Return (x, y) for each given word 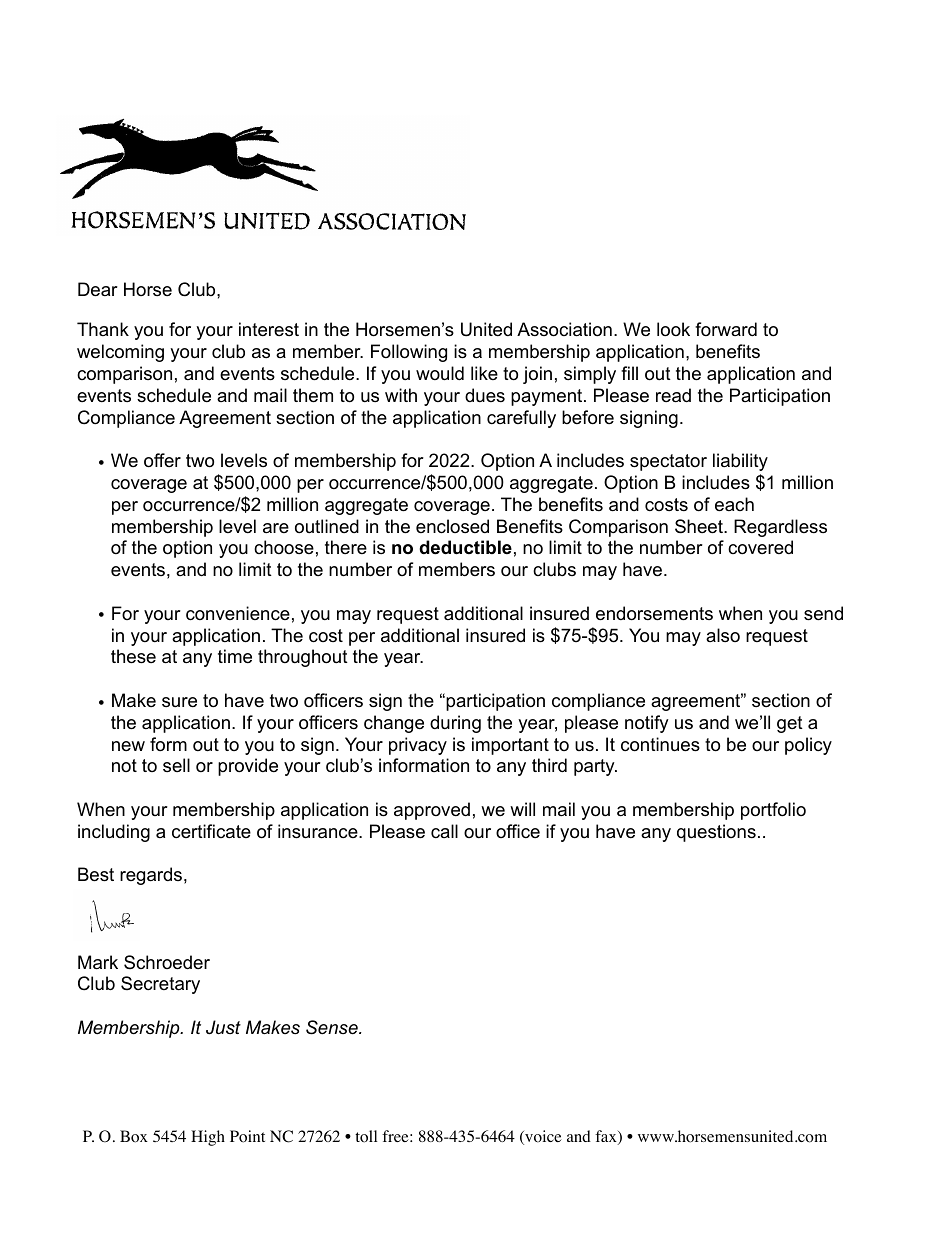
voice (542, 1137)
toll (366, 1136)
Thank (103, 329)
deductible (465, 547)
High (208, 1138)
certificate (211, 831)
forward (726, 329)
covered (760, 547)
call (444, 831)
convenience (238, 613)
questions (716, 833)
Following (409, 353)
